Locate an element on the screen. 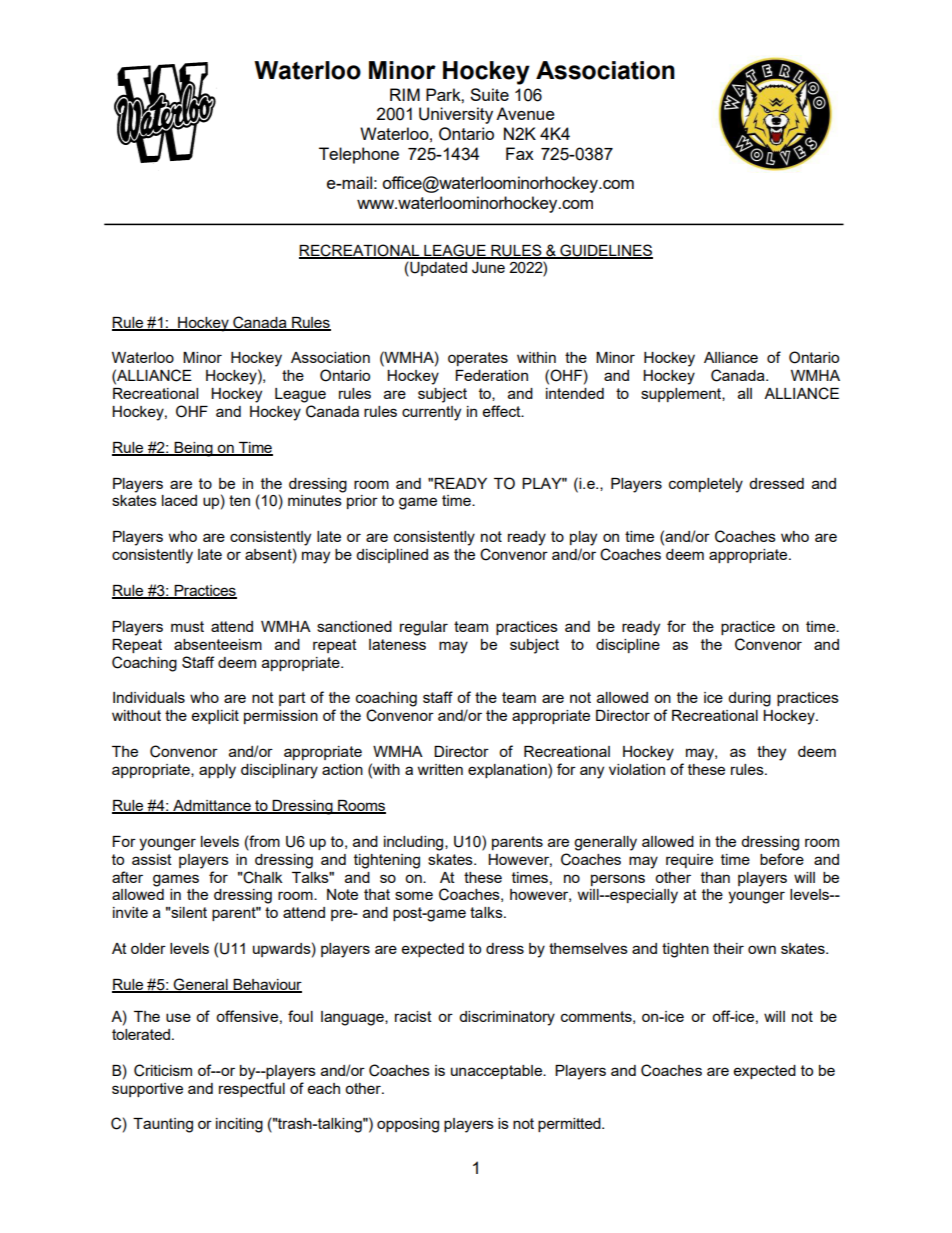  Telephone is located at coordinates (359, 155).
